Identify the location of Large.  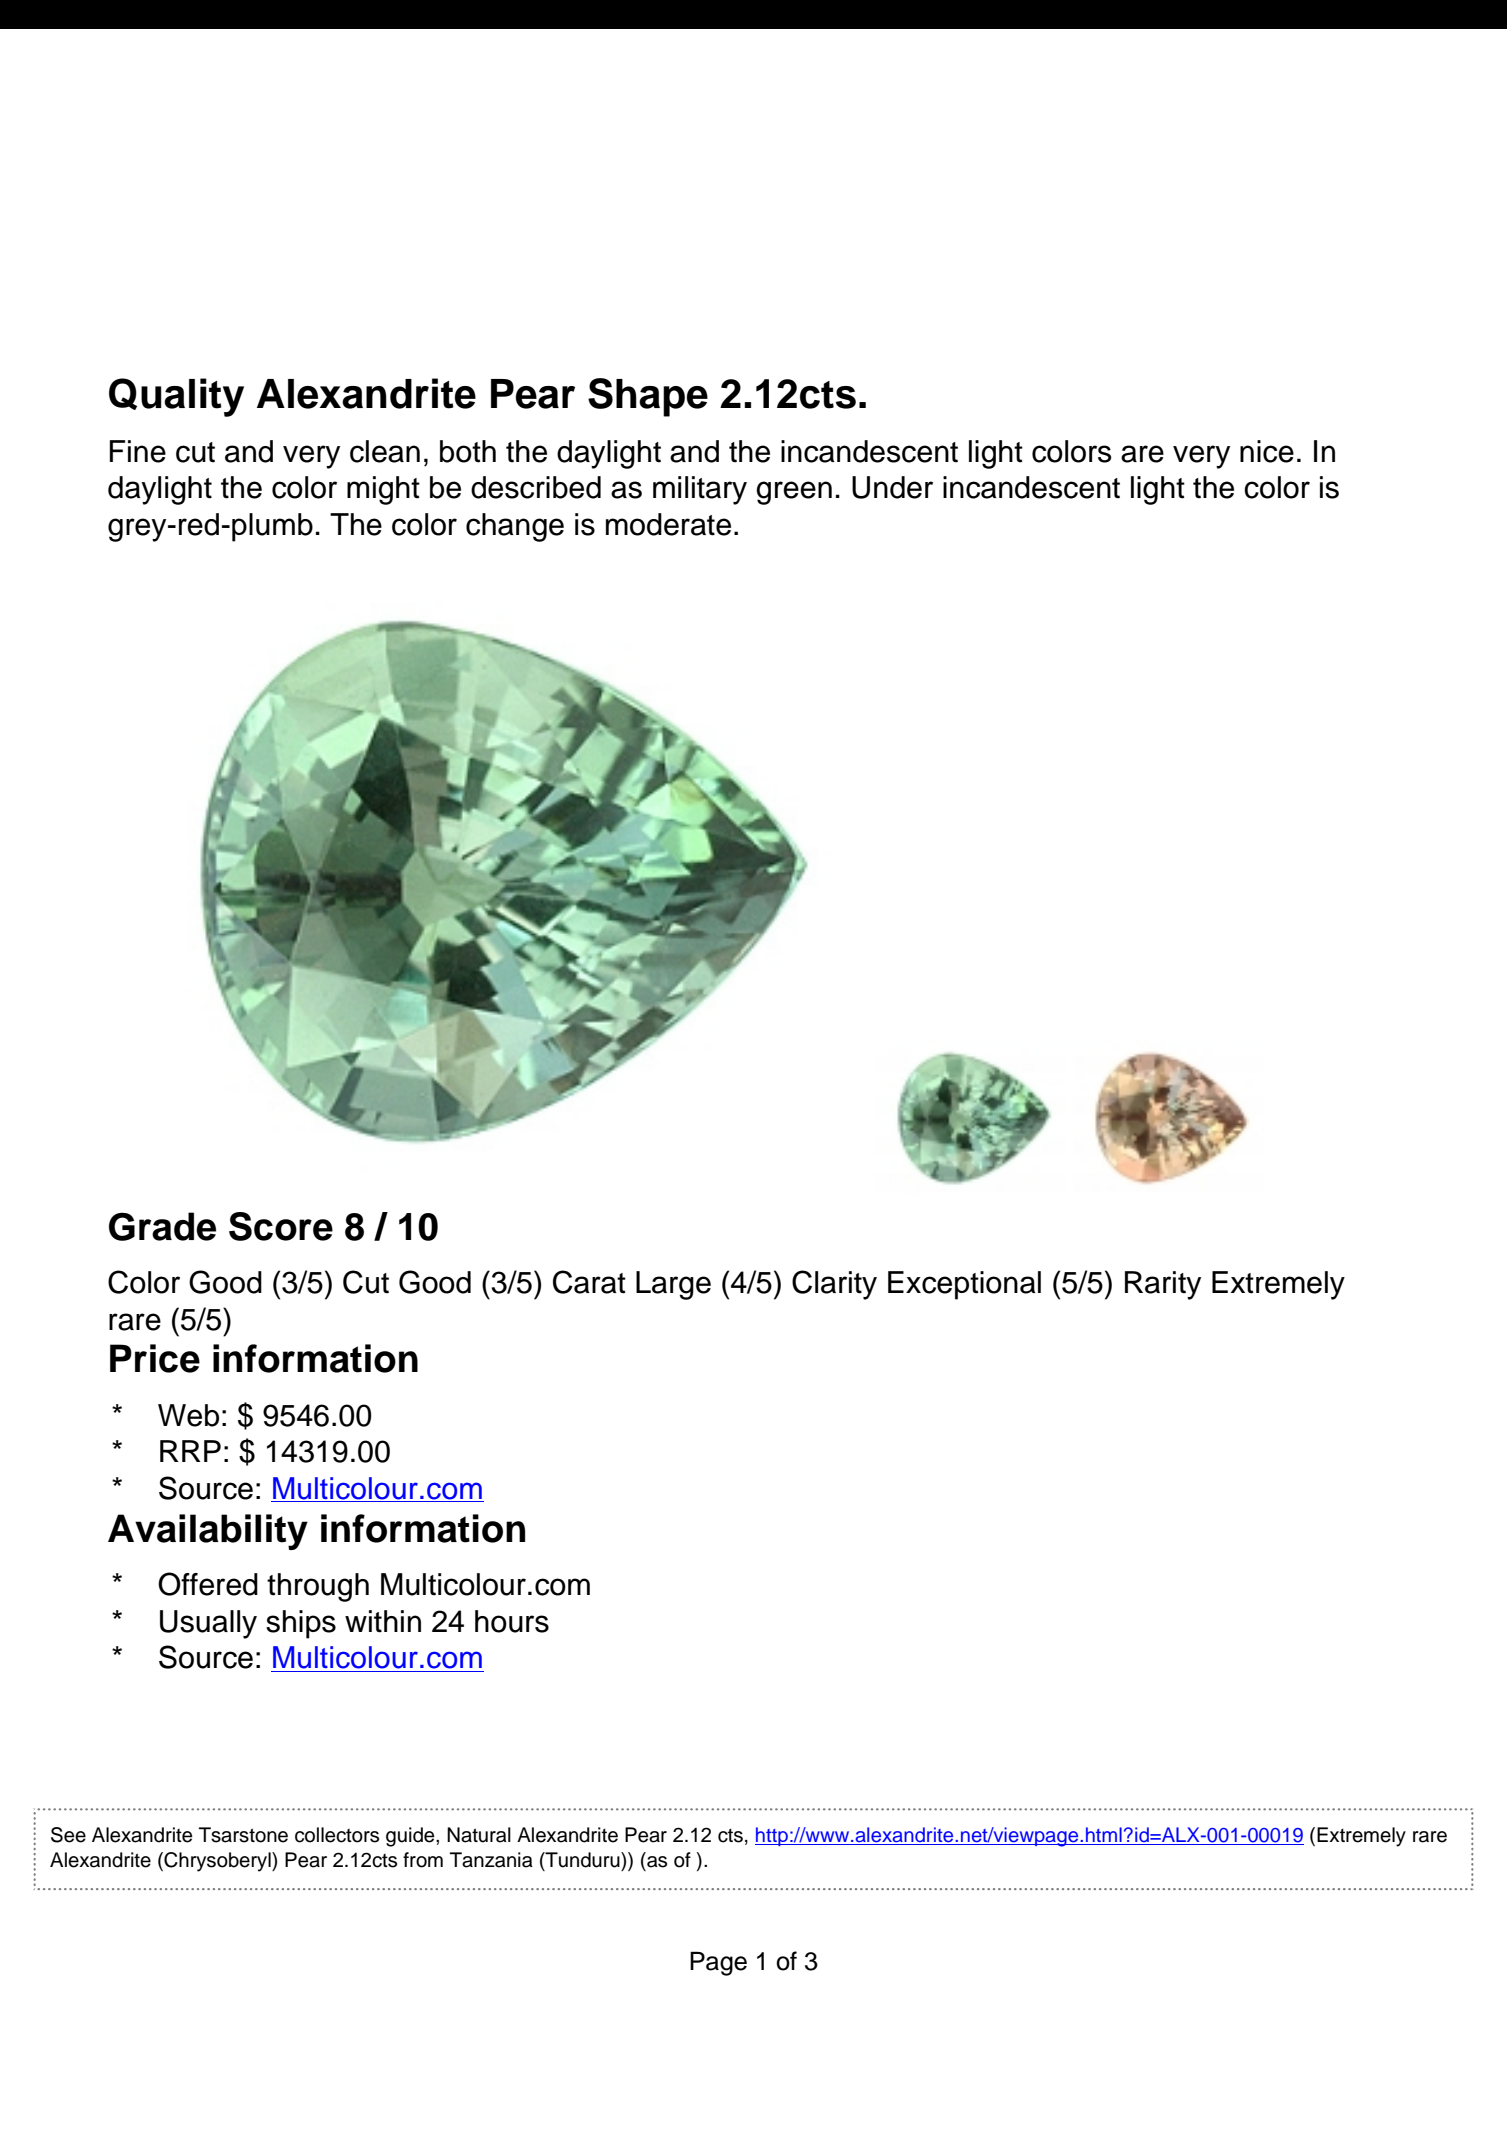
(673, 1285).
